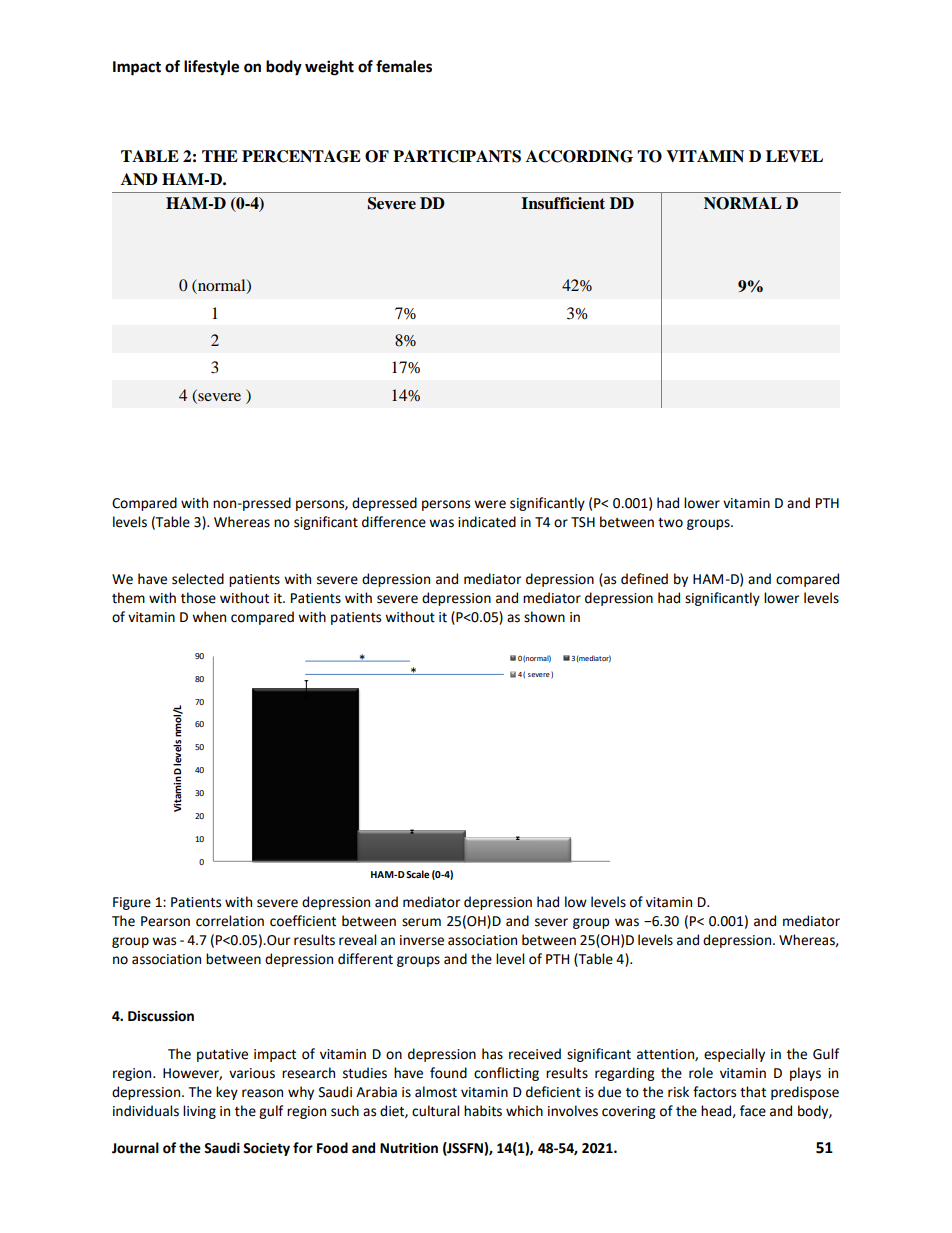  Describe the element at coordinates (211, 68) in the document. I see `lifestyle` at that location.
